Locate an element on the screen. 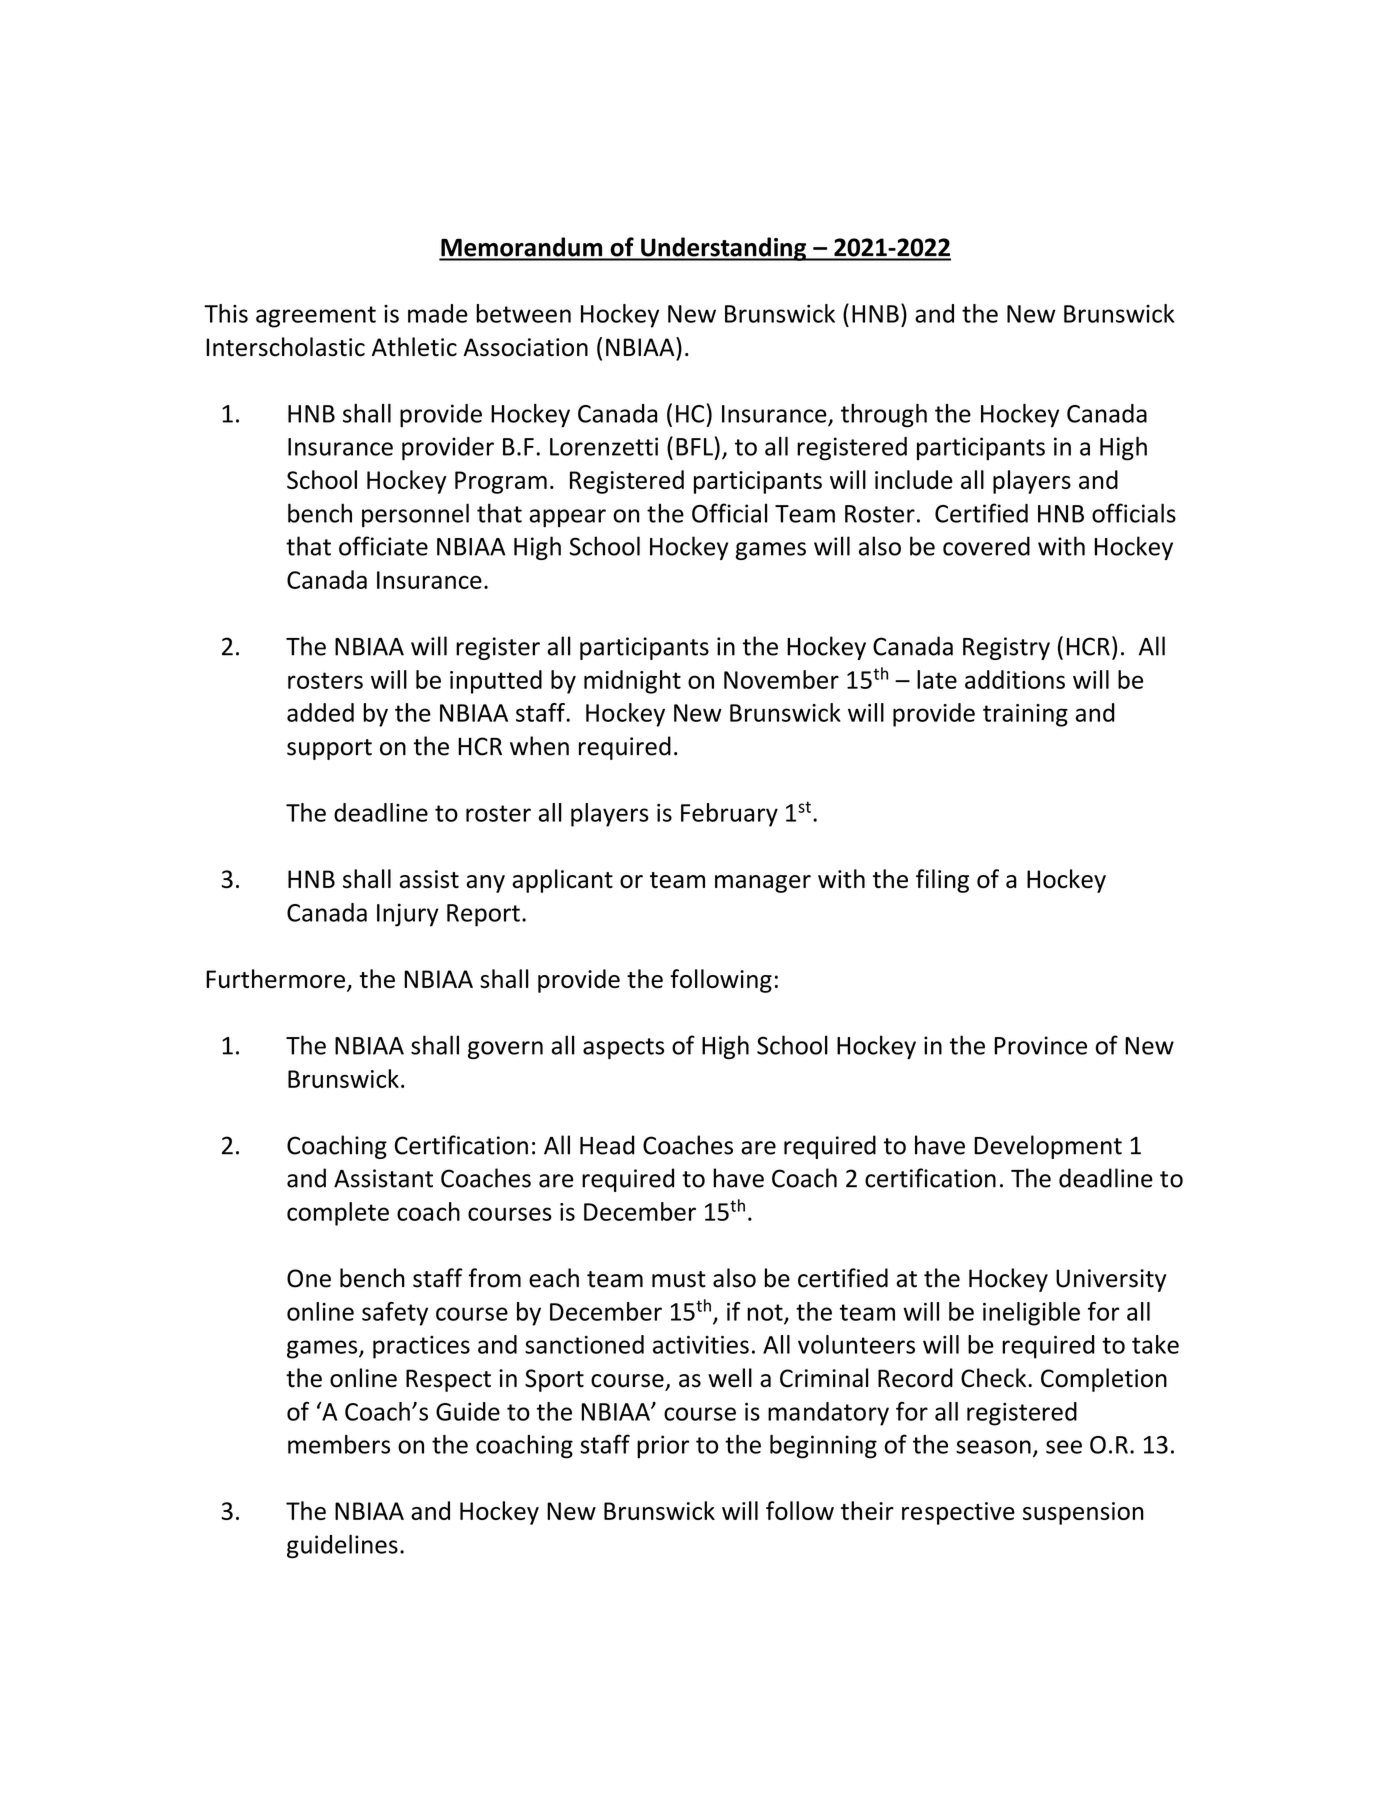 Image resolution: width=1390 pixels, height=1798 pixels. Understanding is located at coordinates (724, 249).
